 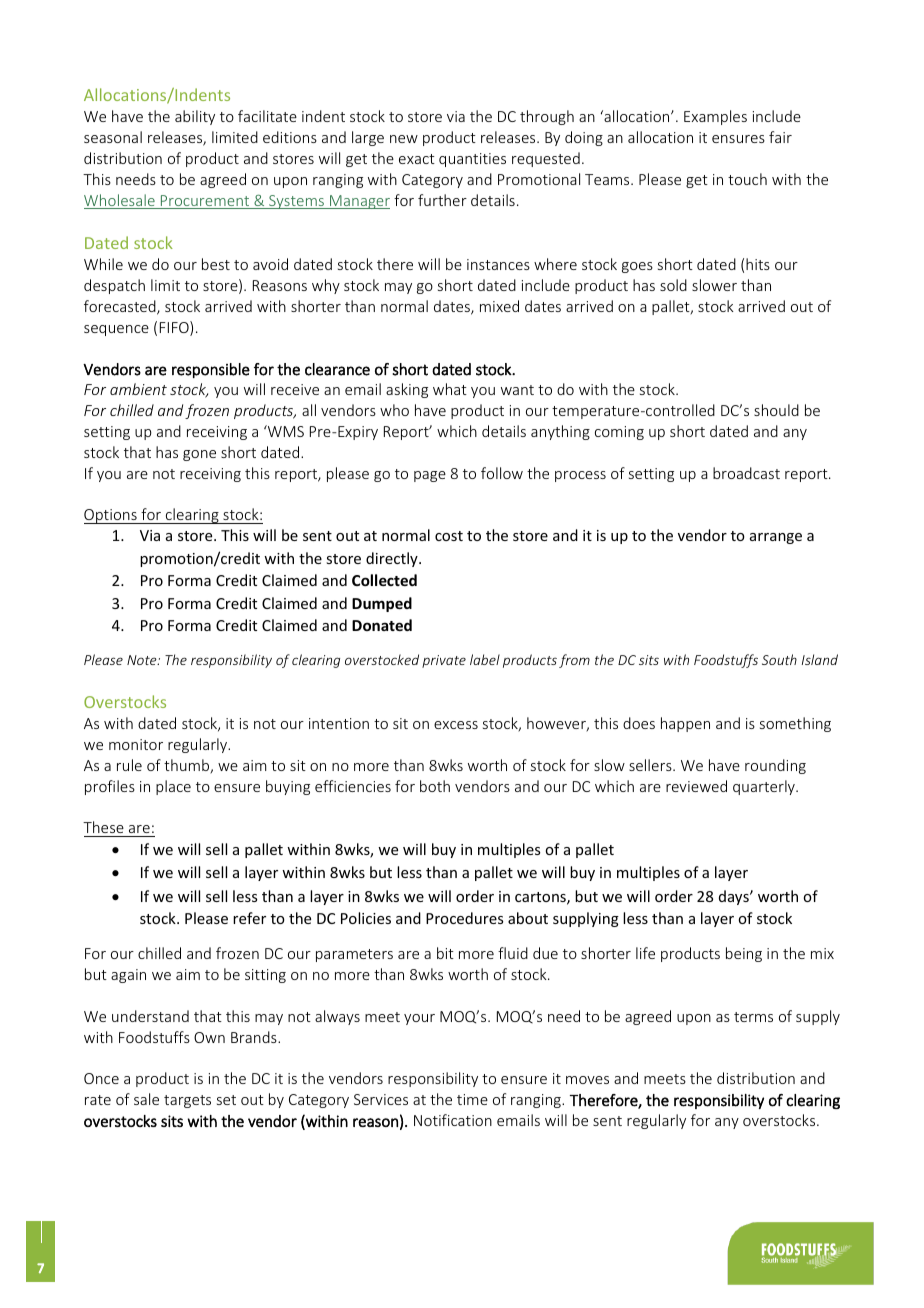 I want to click on ability, so click(x=195, y=117).
